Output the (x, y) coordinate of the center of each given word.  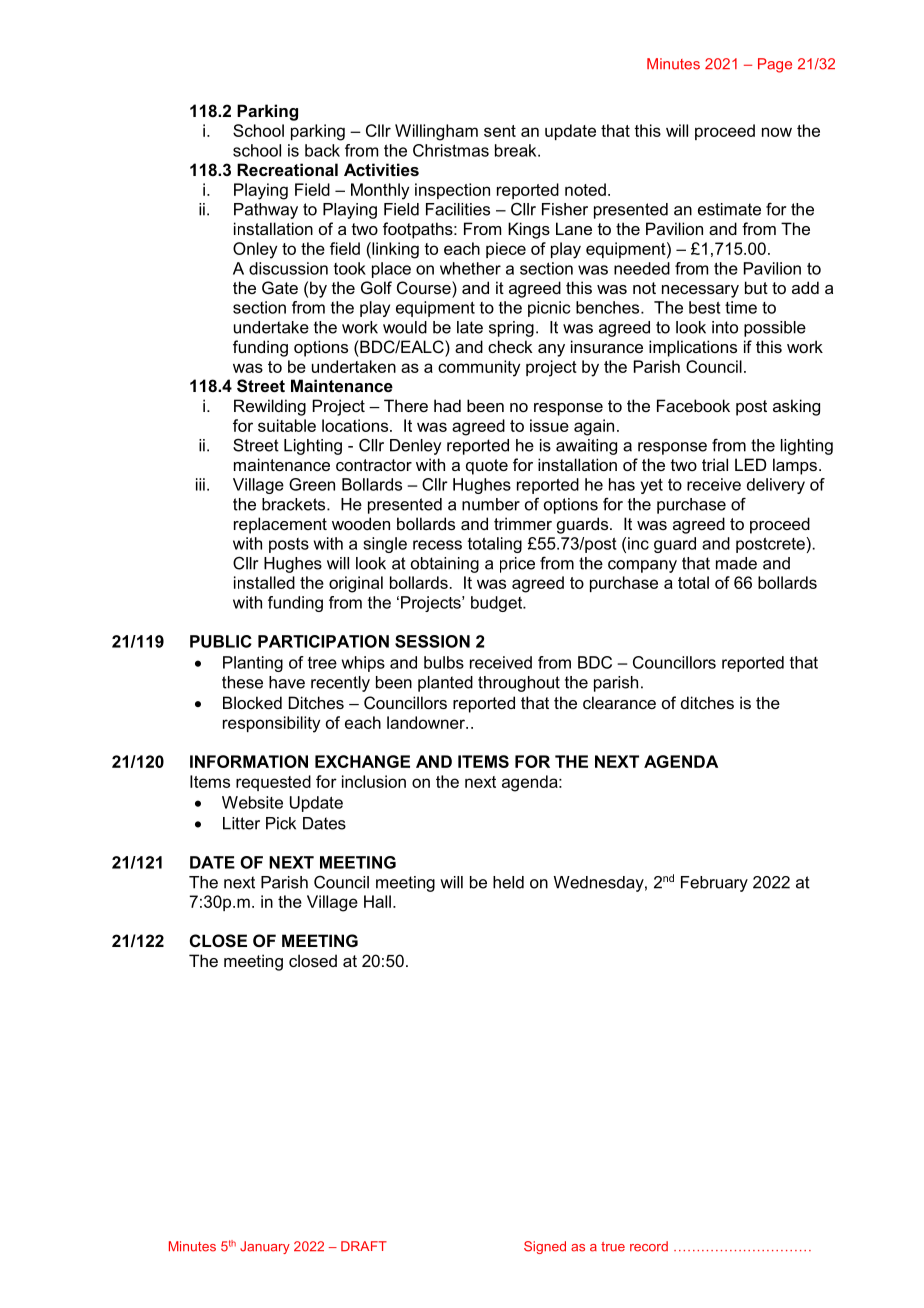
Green (312, 484)
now (777, 132)
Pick (281, 823)
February (714, 884)
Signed (545, 1247)
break (517, 150)
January (265, 1247)
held (508, 882)
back (322, 150)
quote (487, 467)
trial (715, 464)
